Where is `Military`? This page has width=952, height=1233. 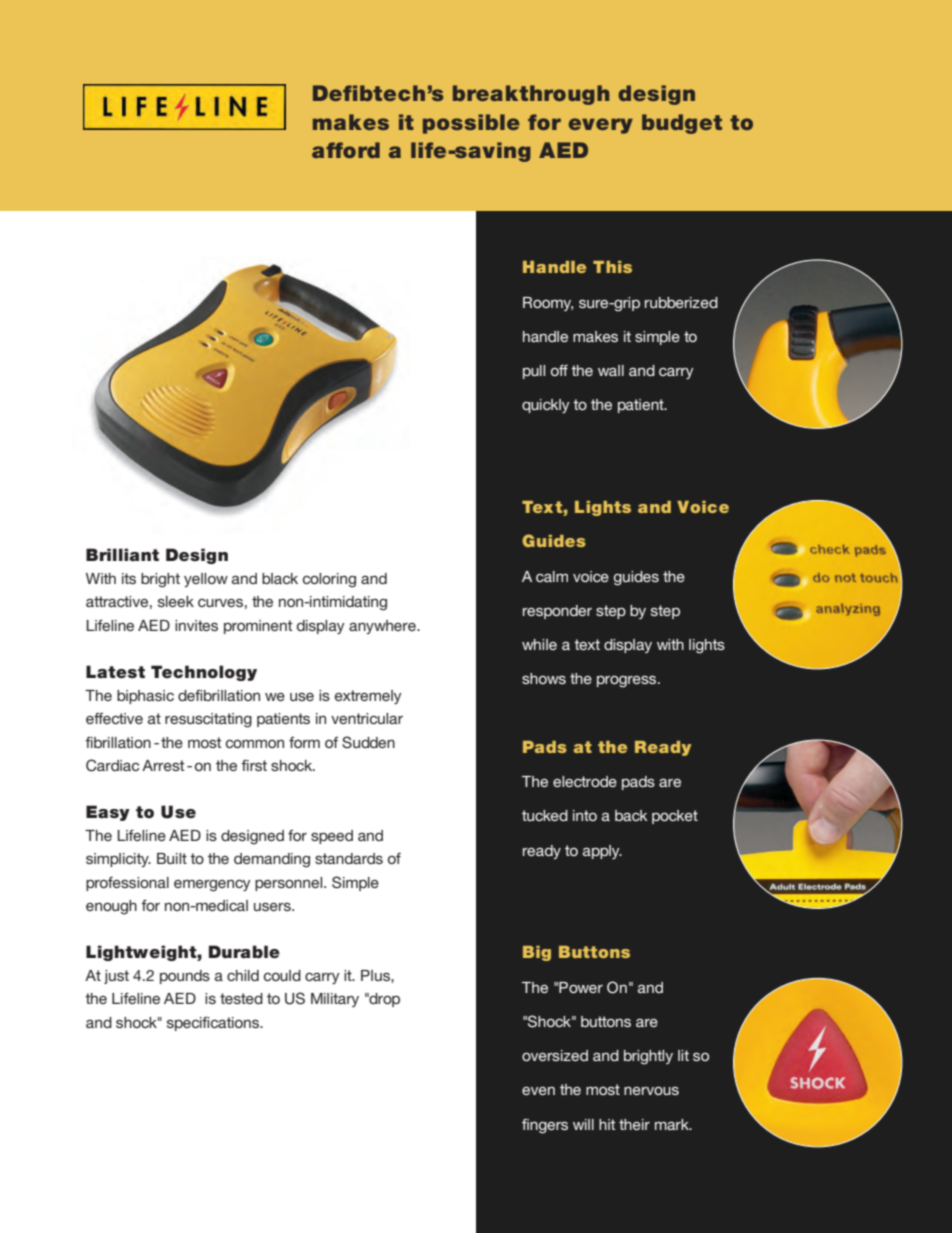 Military is located at coordinates (335, 1000).
